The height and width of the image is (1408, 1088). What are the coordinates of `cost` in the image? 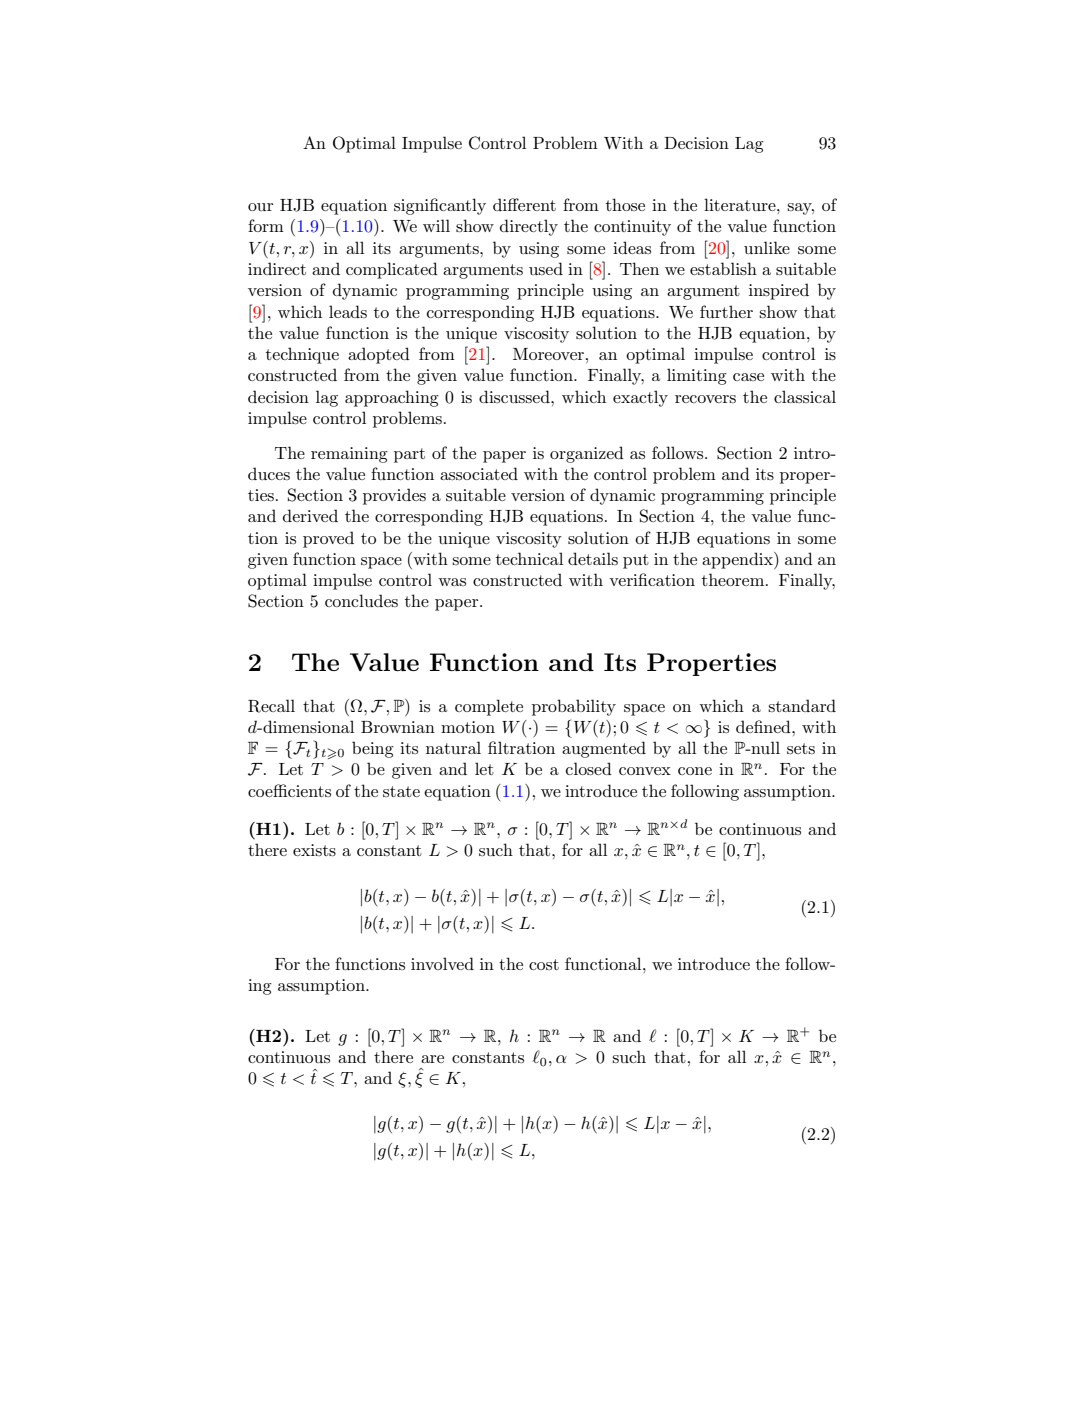 It's located at (544, 964).
